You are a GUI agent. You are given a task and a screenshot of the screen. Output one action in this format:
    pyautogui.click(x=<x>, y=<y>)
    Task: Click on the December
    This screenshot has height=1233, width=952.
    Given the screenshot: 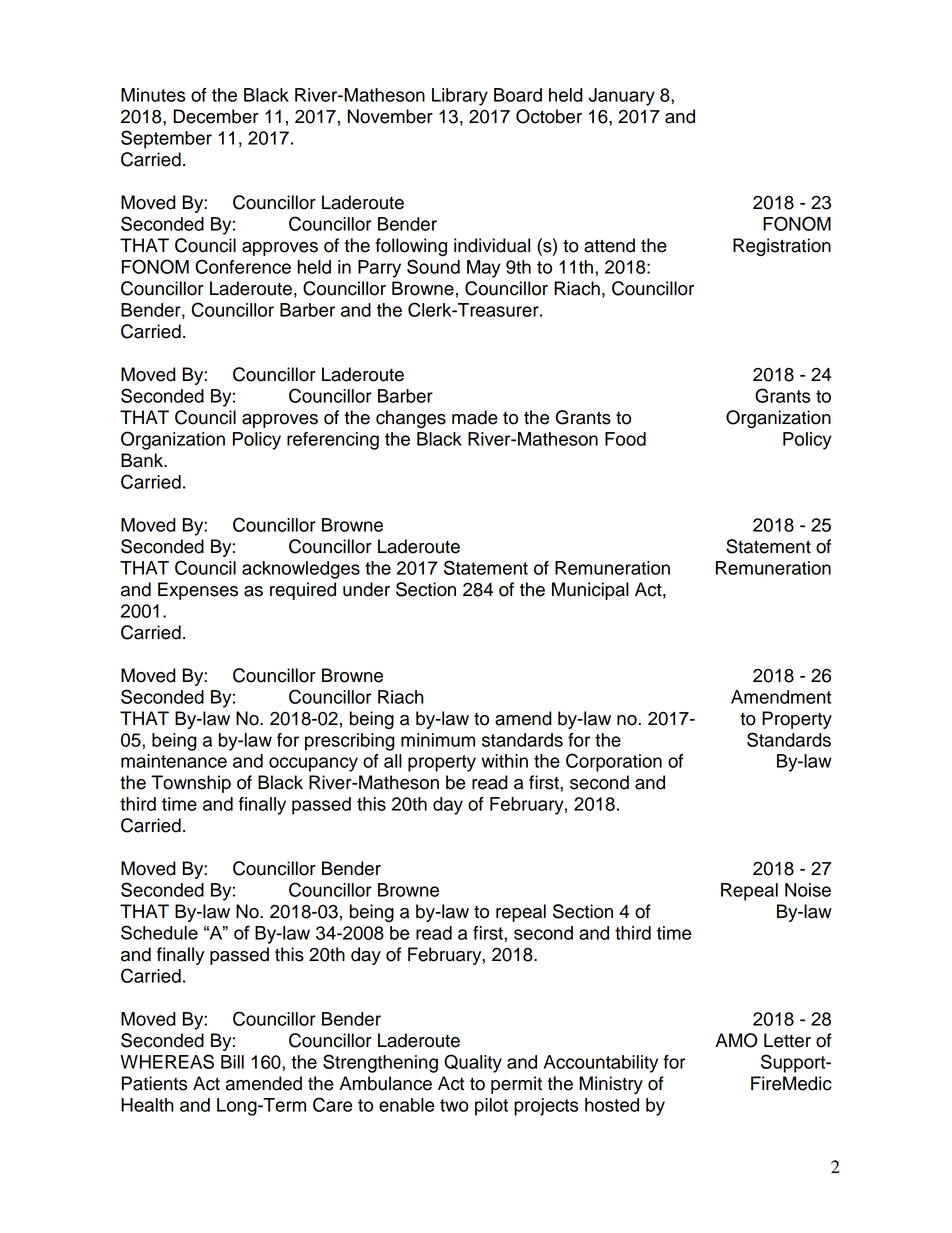 What is the action you would take?
    pyautogui.click(x=216, y=116)
